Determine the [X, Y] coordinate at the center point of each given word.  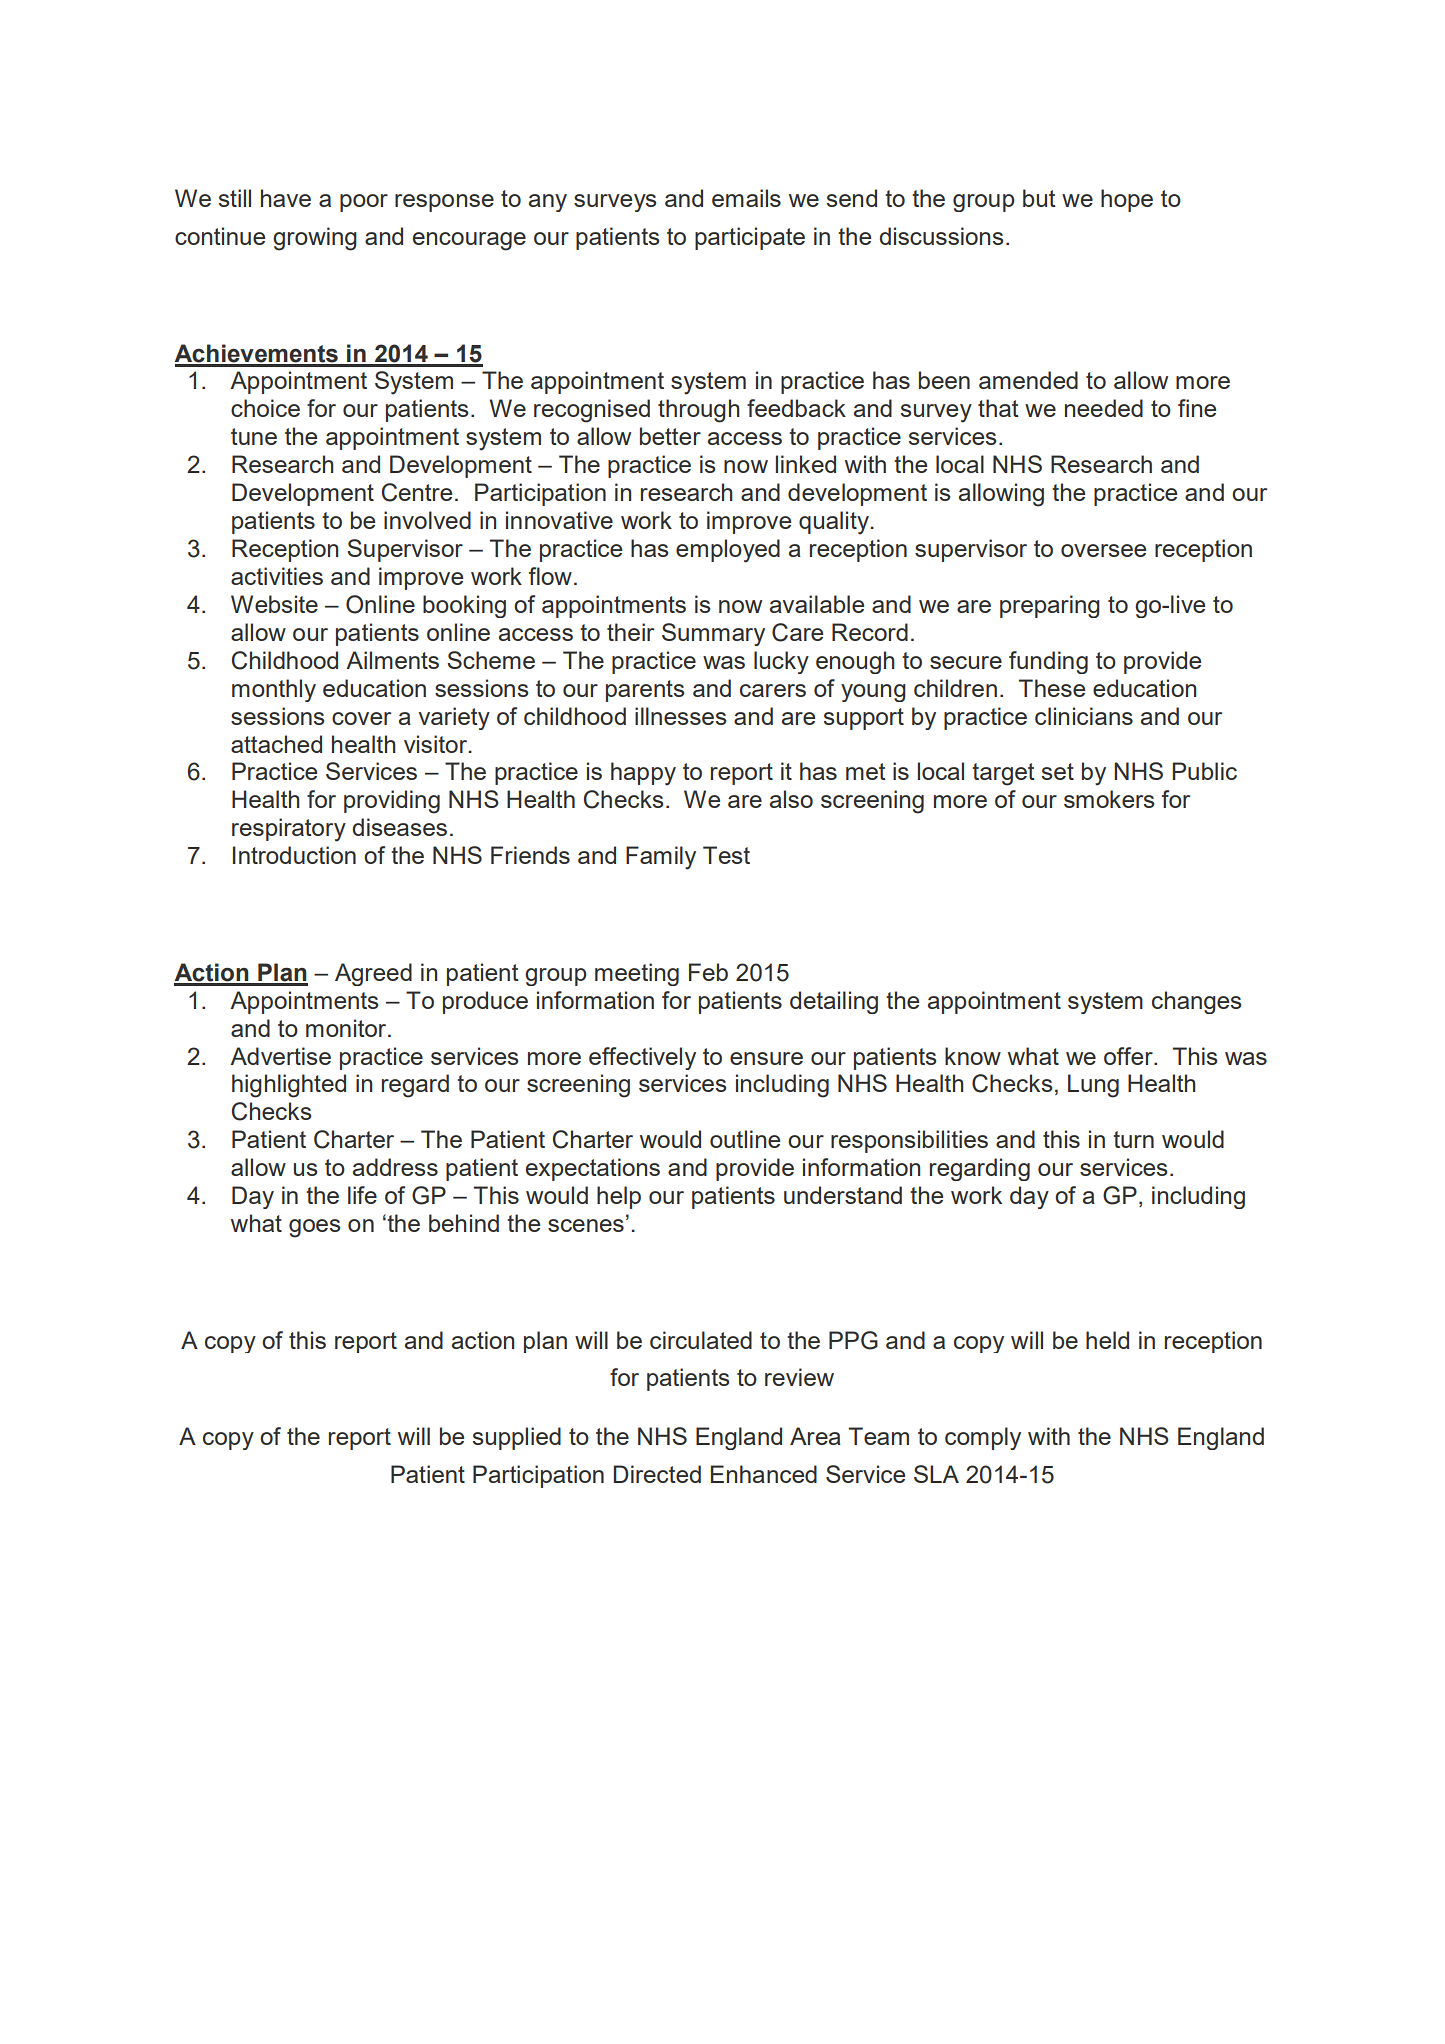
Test [726, 855]
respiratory [289, 830]
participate [750, 238]
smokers [1109, 799]
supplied [517, 1438]
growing [315, 239]
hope [1127, 200]
